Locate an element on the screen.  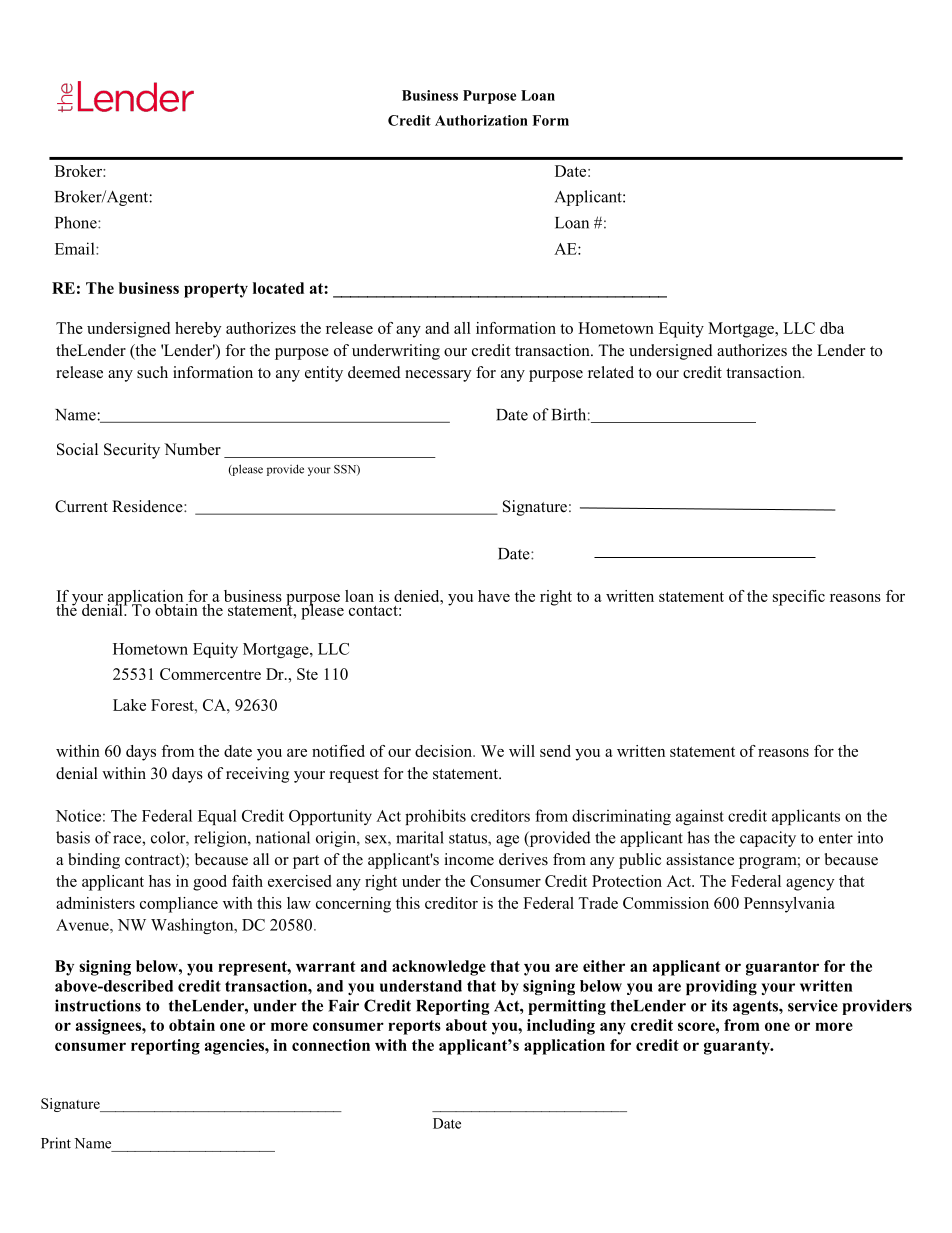
about is located at coordinates (466, 1025).
